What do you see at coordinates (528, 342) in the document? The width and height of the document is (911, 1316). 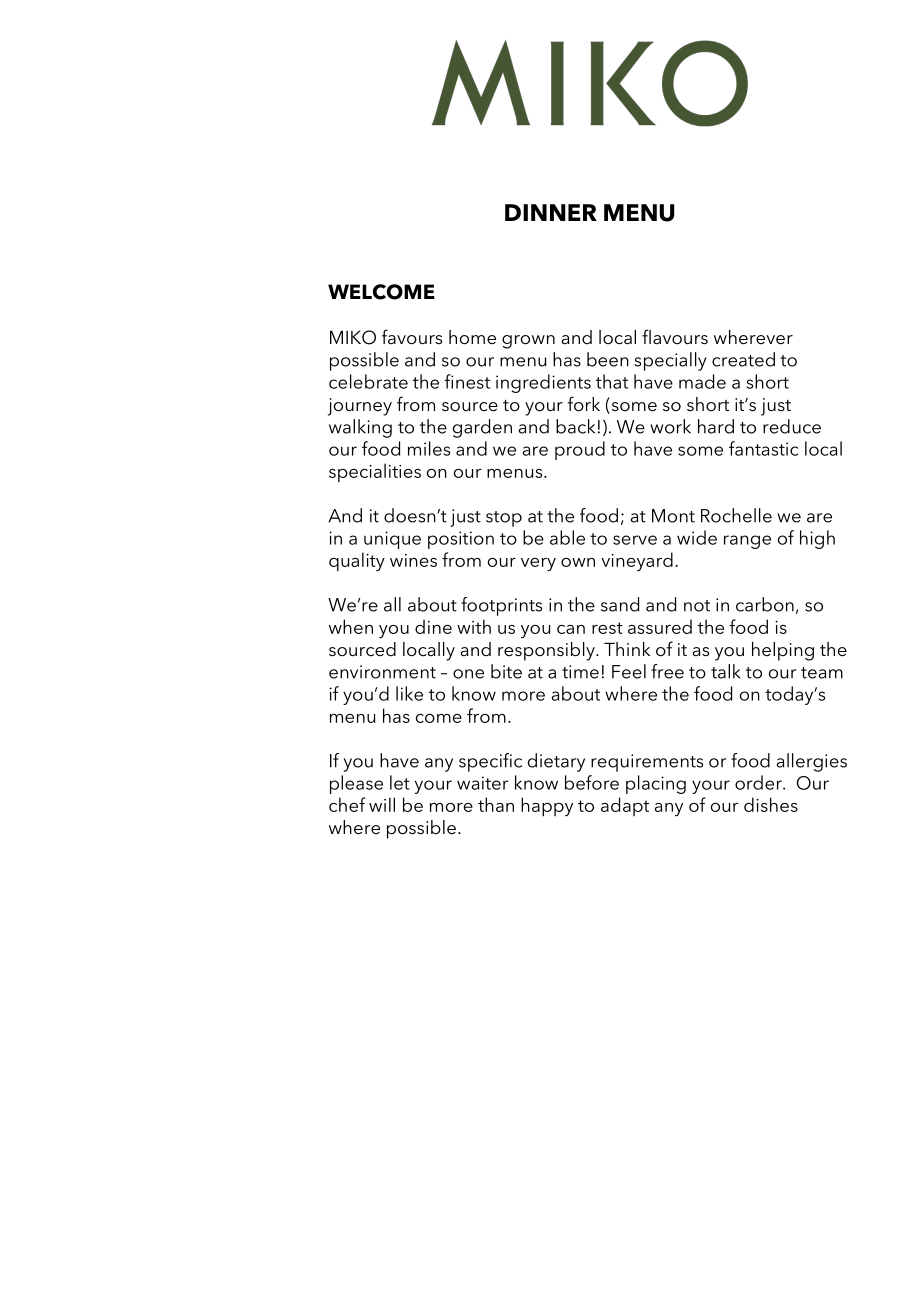 I see `grown` at bounding box center [528, 342].
